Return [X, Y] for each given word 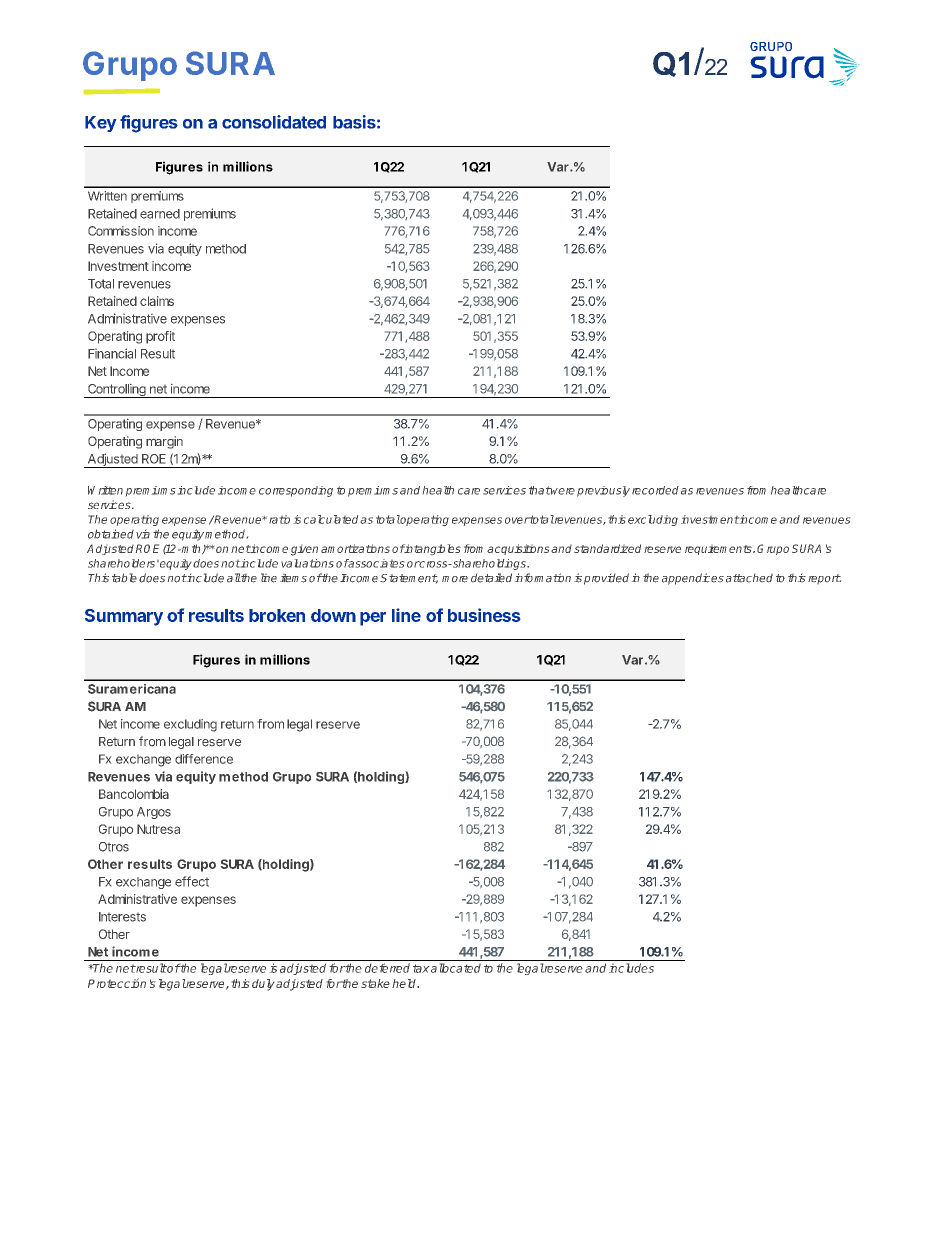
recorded [655, 490]
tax [421, 968]
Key [100, 124]
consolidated [274, 122]
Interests [122, 917]
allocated [456, 968]
